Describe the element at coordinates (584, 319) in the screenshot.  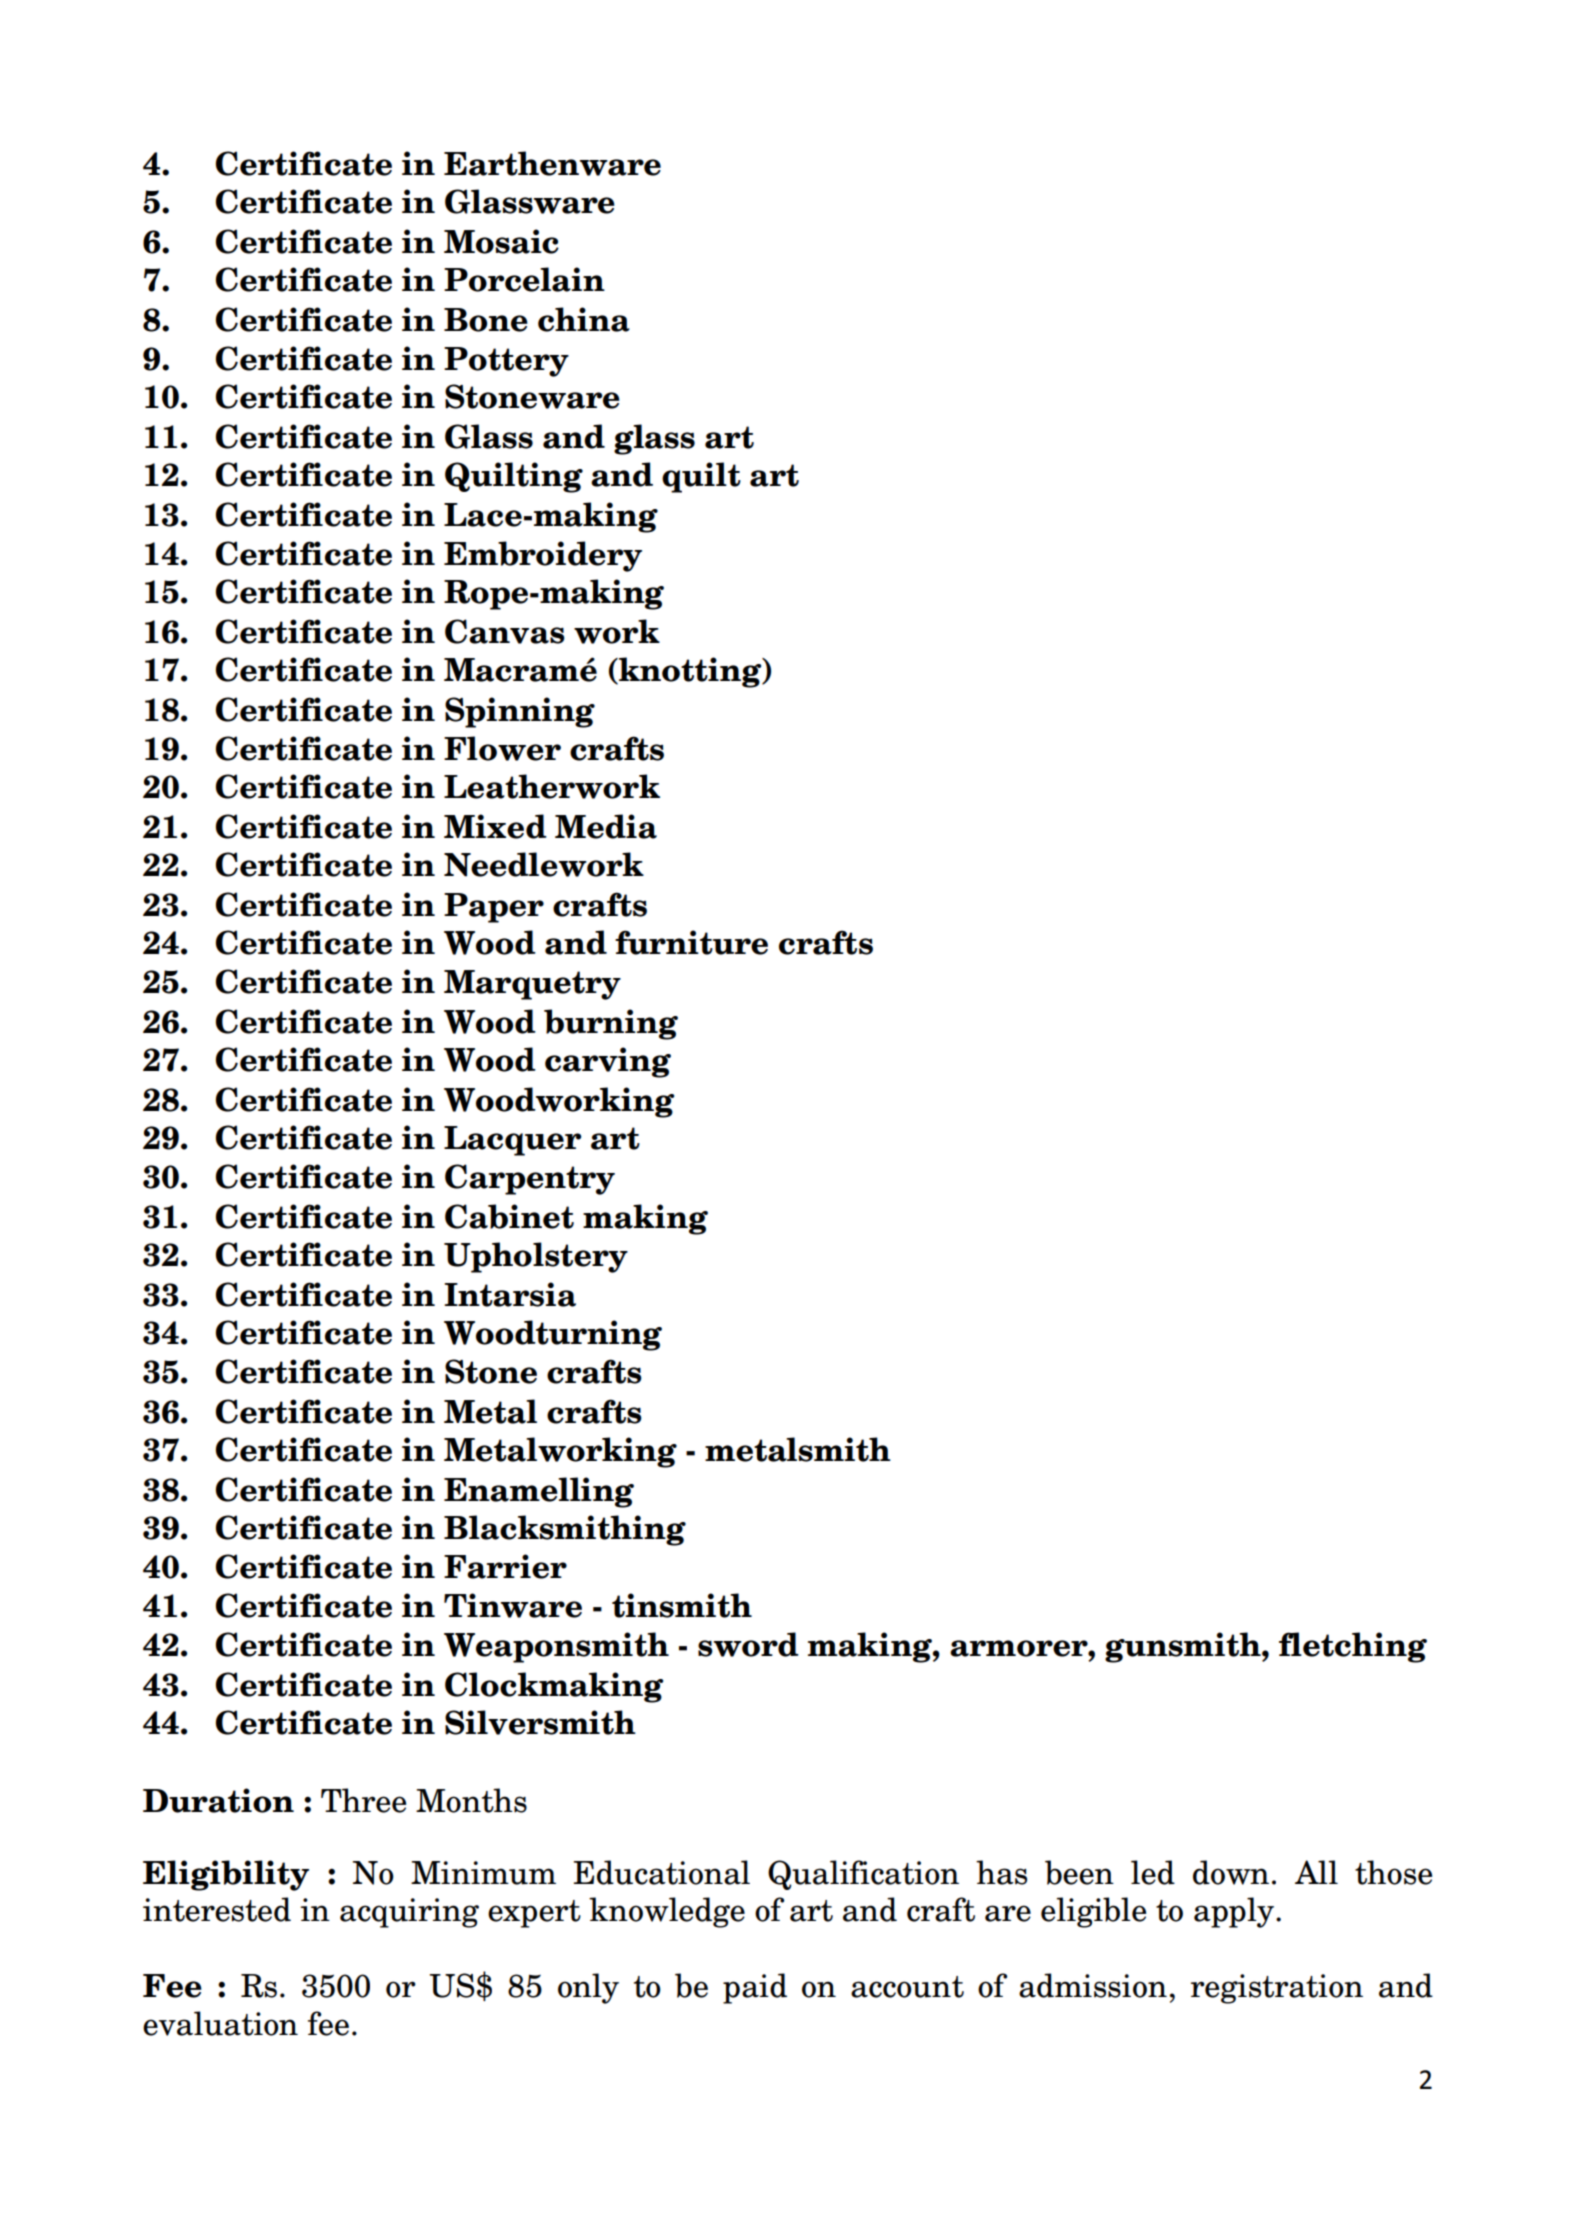
I see `china` at that location.
